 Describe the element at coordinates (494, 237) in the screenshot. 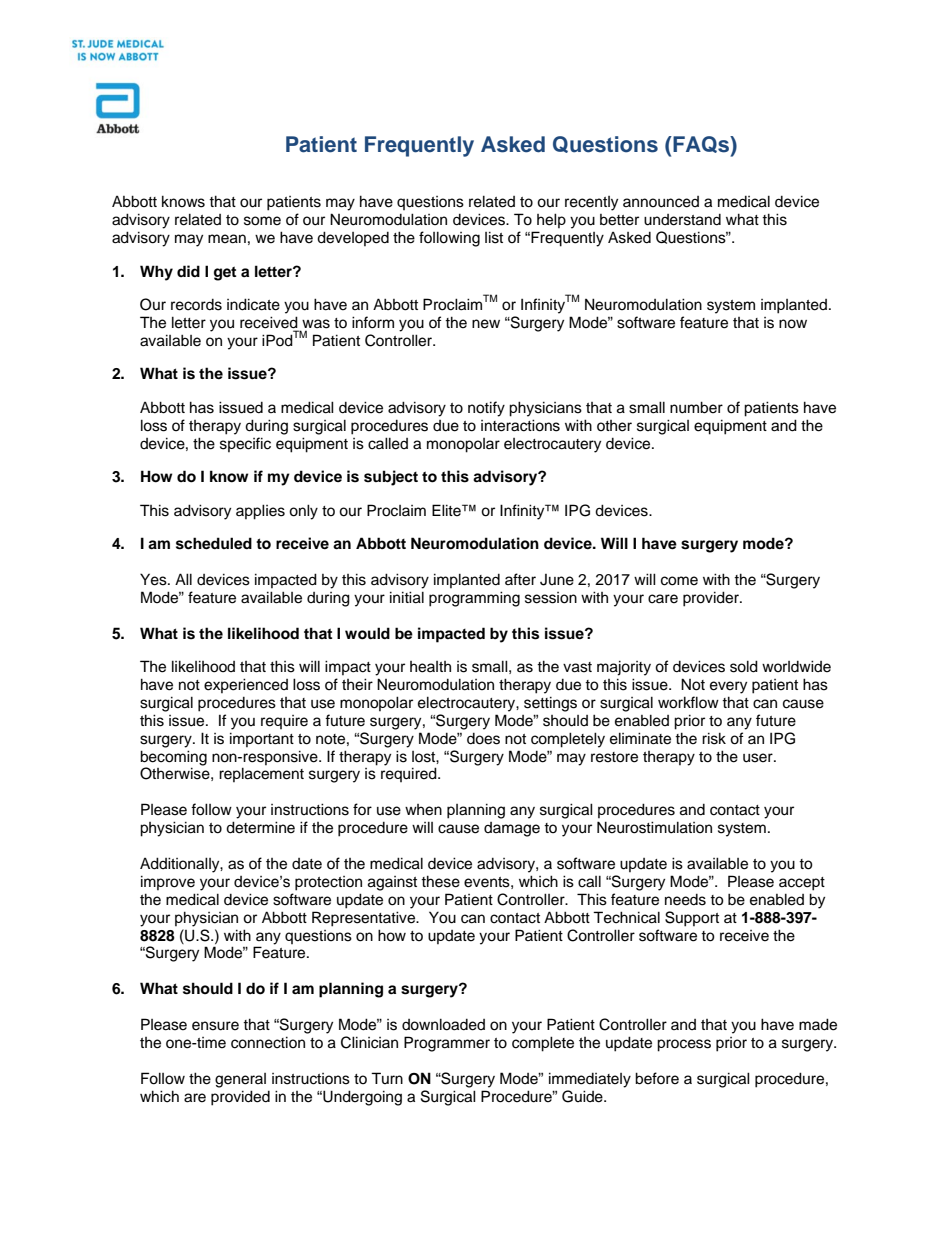

I see `list` at that location.
